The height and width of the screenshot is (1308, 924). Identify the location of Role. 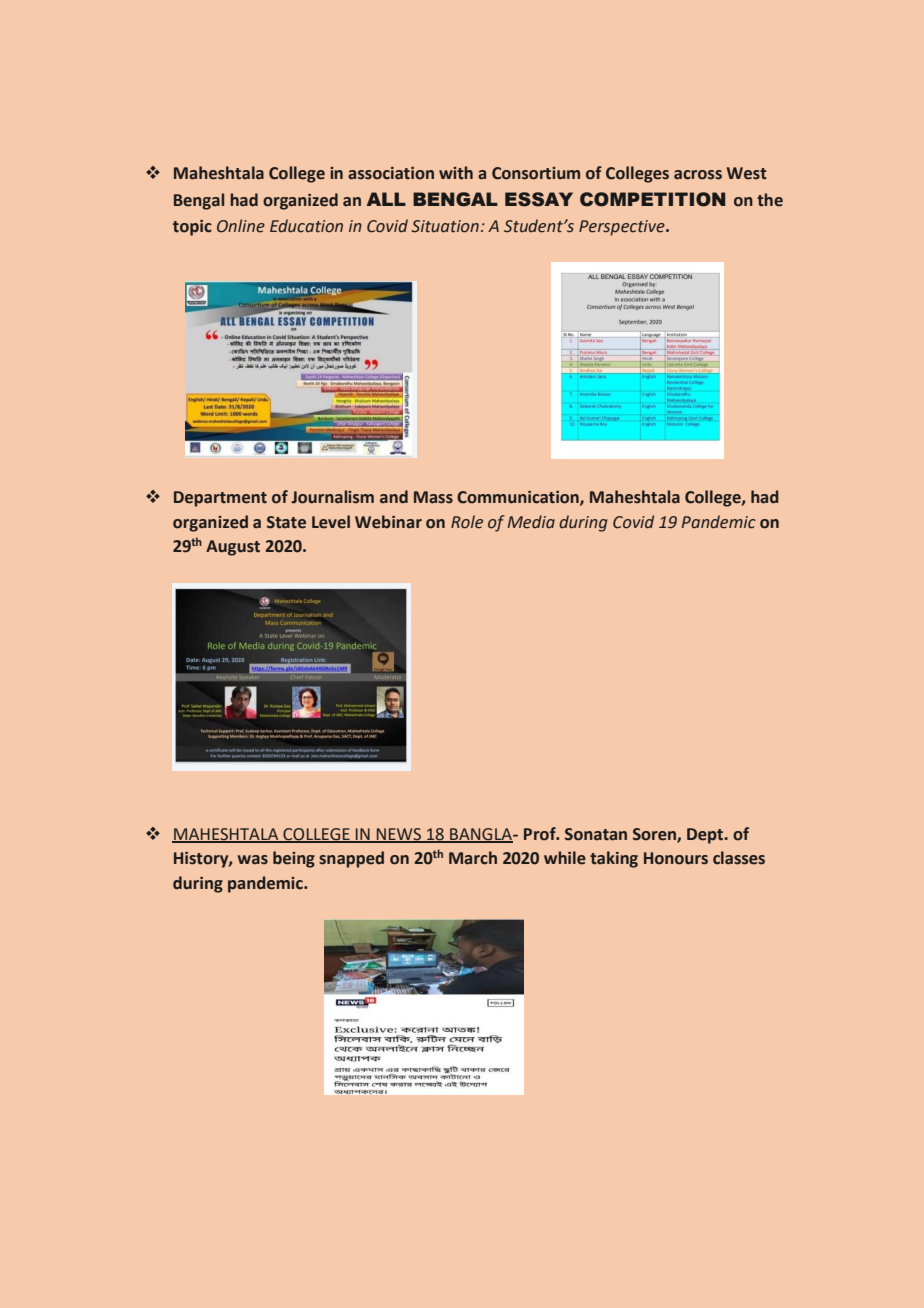
(467, 522).
